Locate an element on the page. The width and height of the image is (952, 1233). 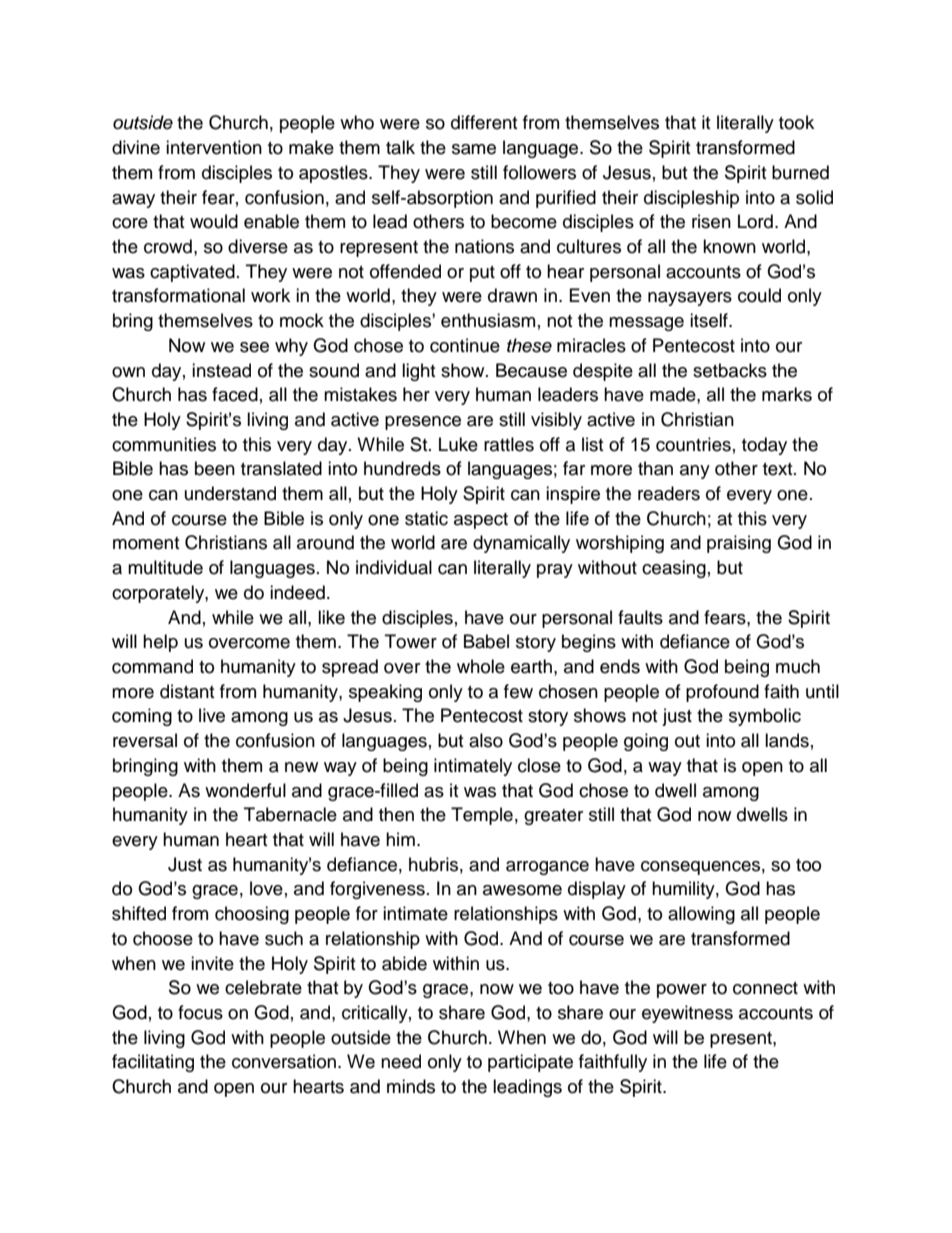
participate is located at coordinates (530, 1063).
